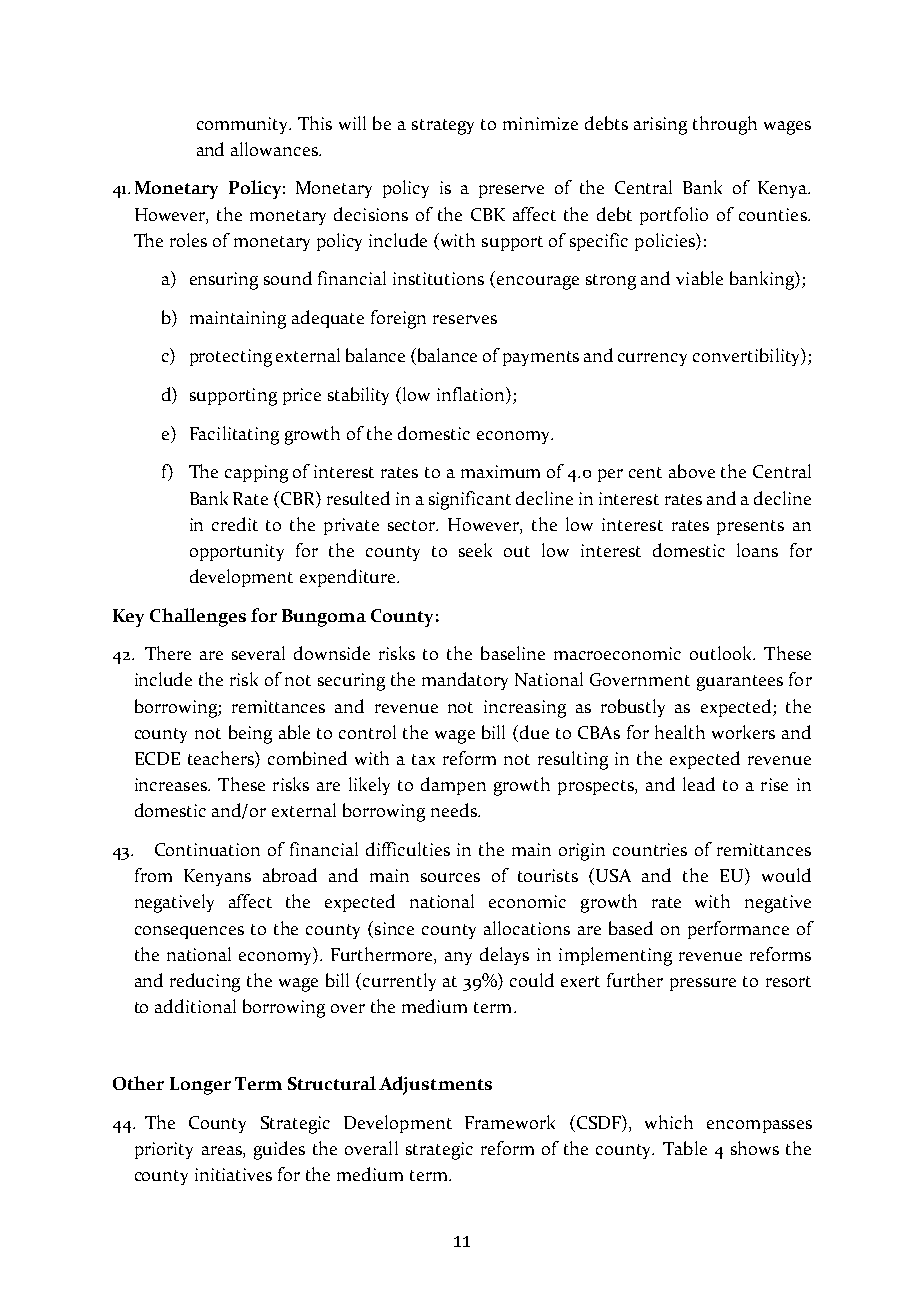  Describe the element at coordinates (692, 471) in the image. I see `above` at that location.
